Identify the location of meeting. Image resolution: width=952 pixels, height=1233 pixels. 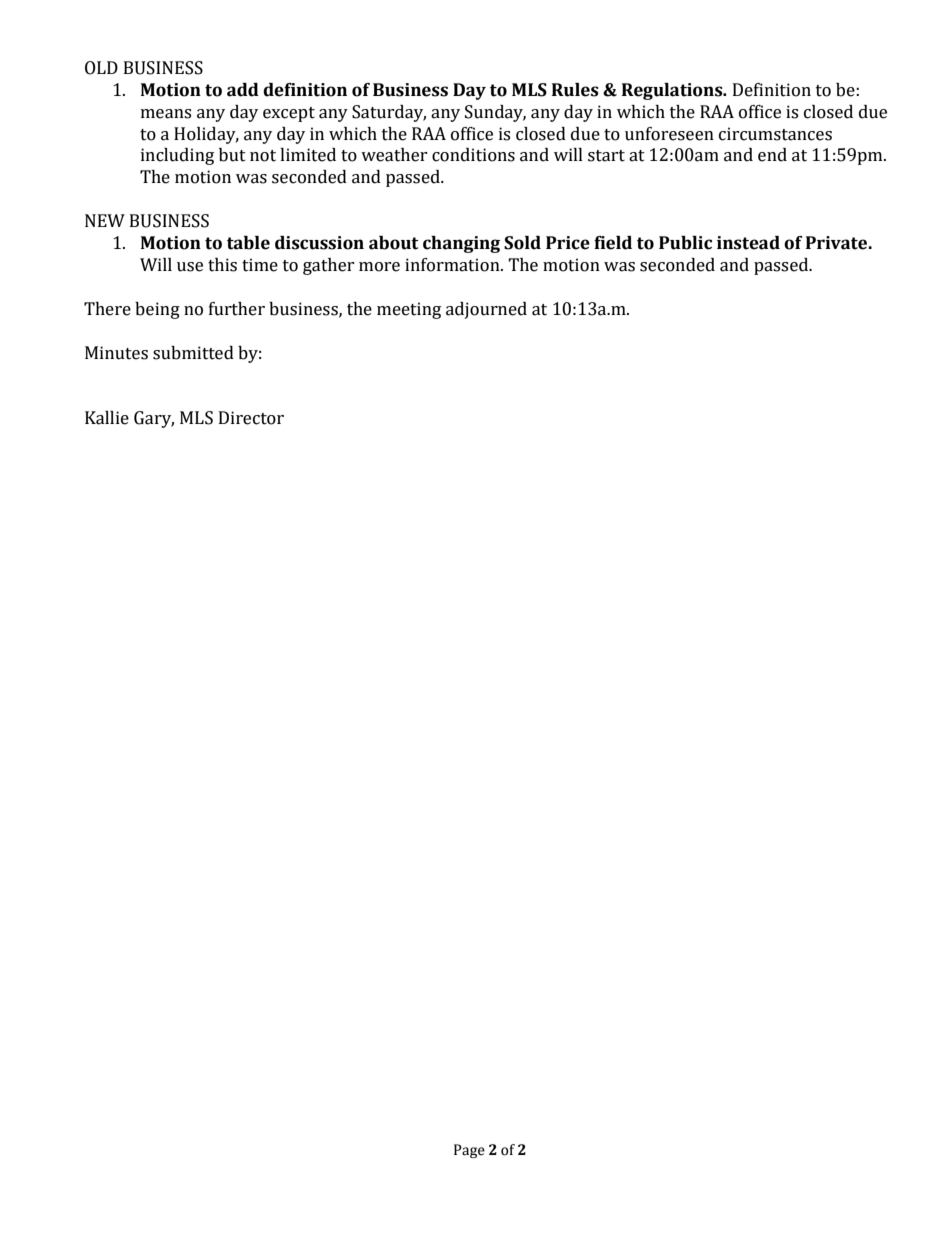
(409, 310).
